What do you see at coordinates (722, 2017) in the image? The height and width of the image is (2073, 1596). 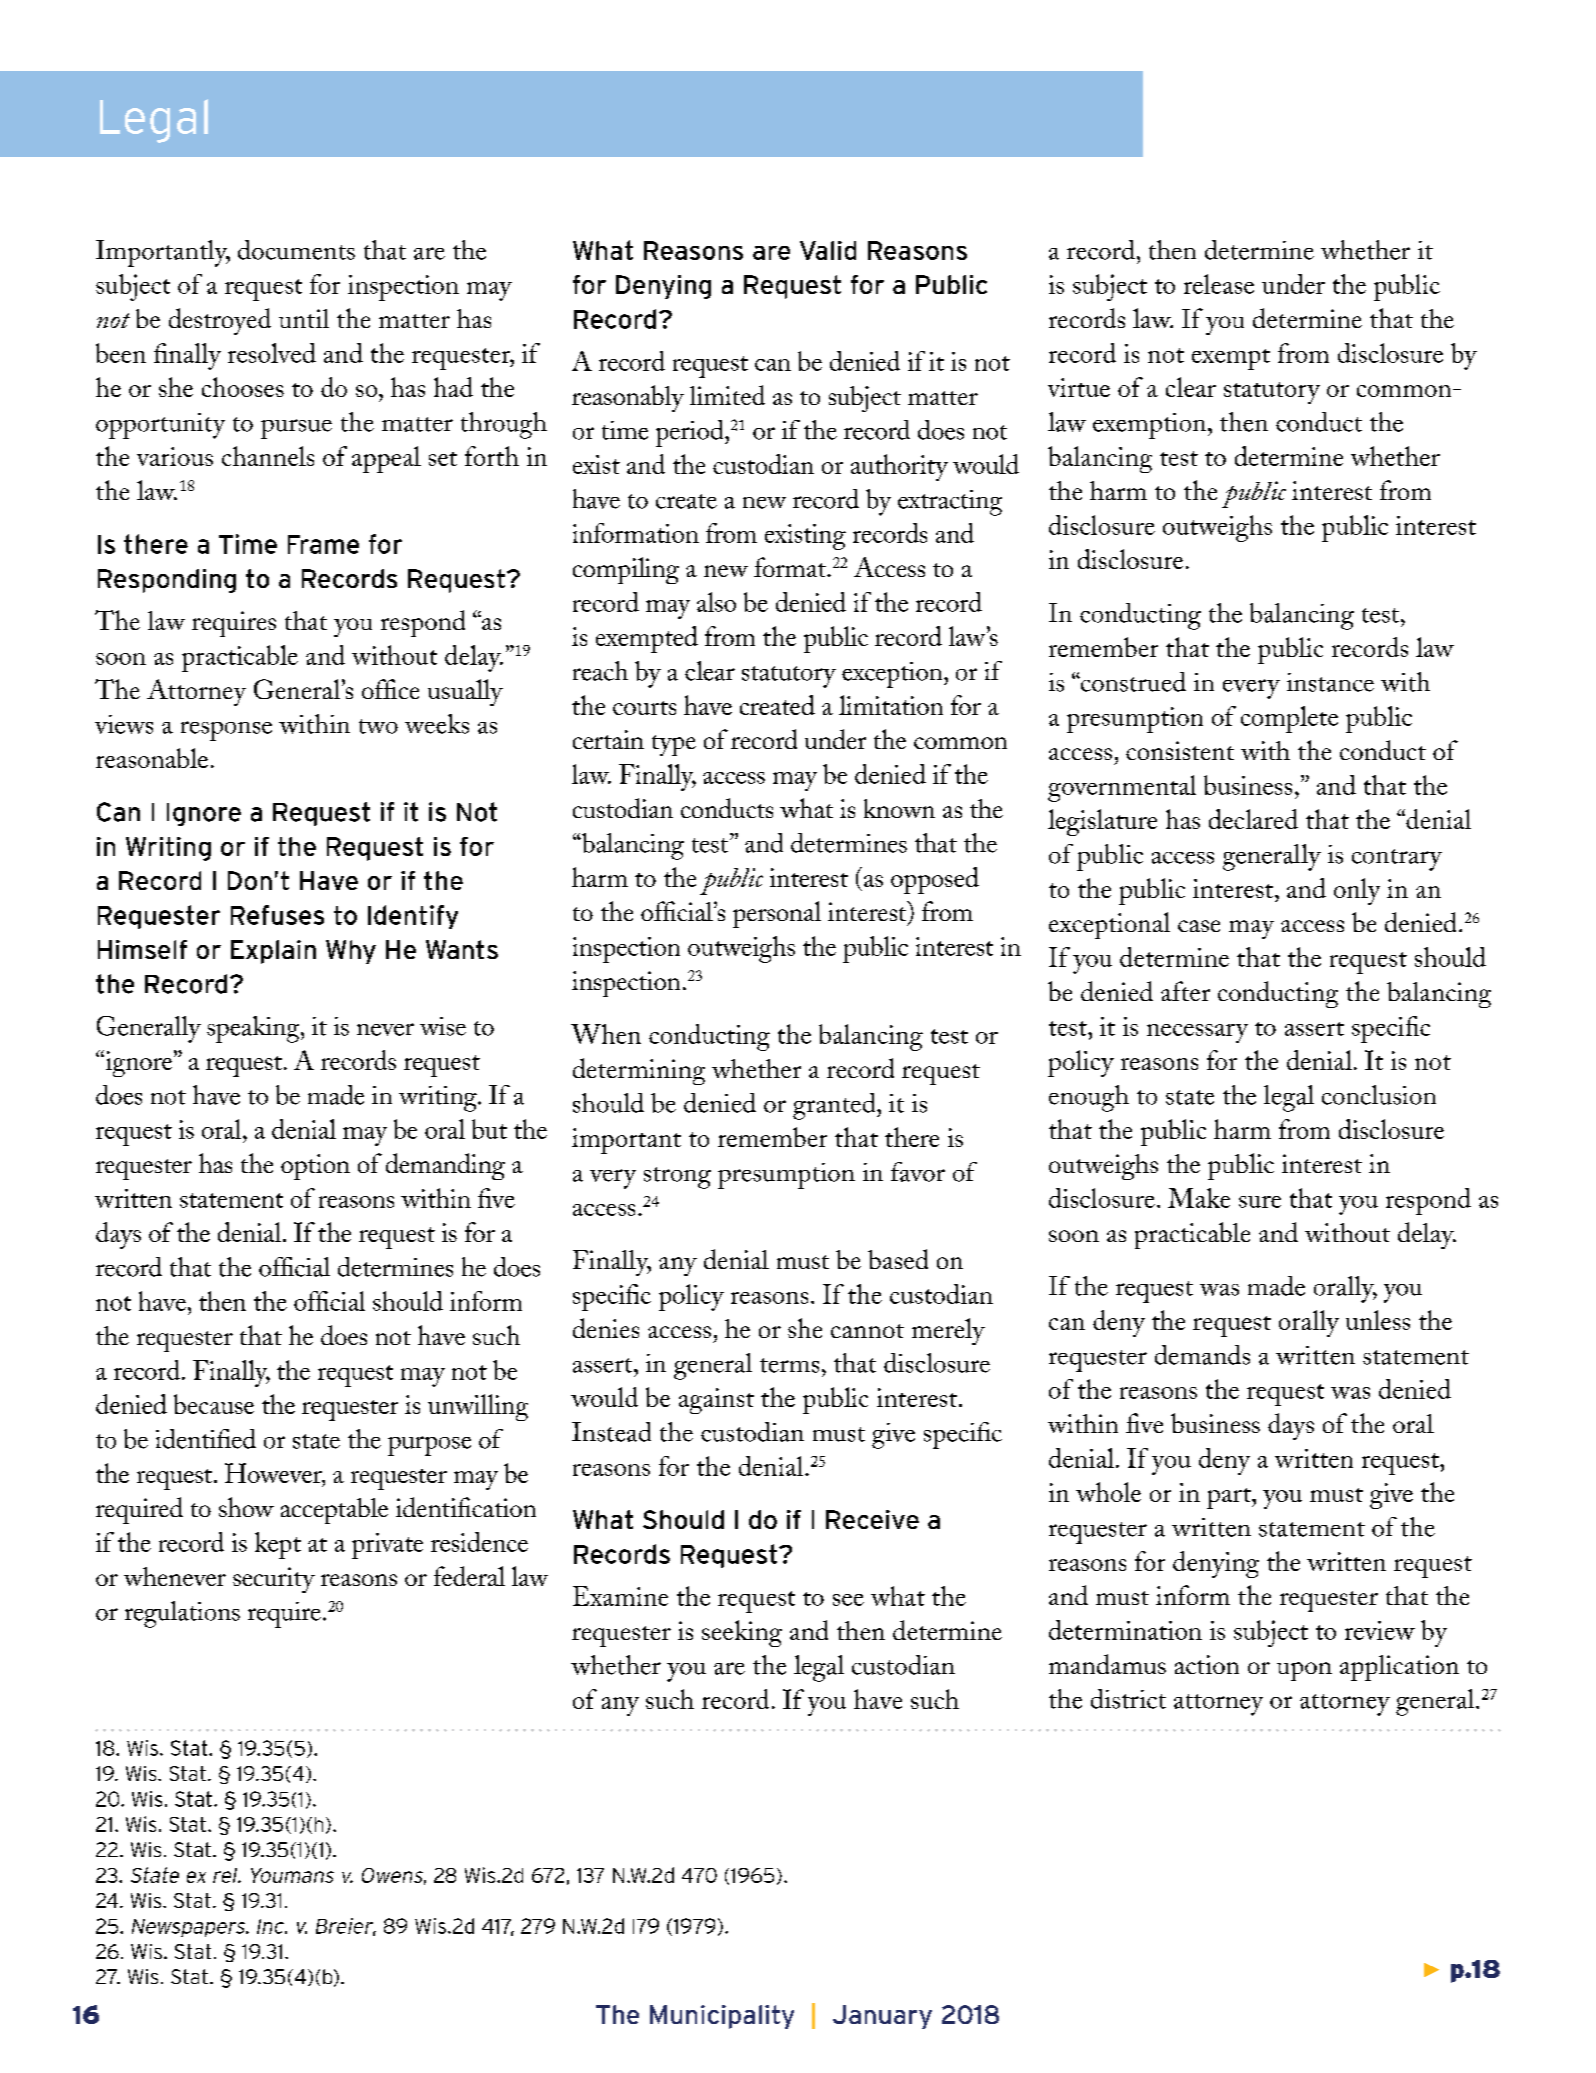 I see `Municipality` at bounding box center [722, 2017].
